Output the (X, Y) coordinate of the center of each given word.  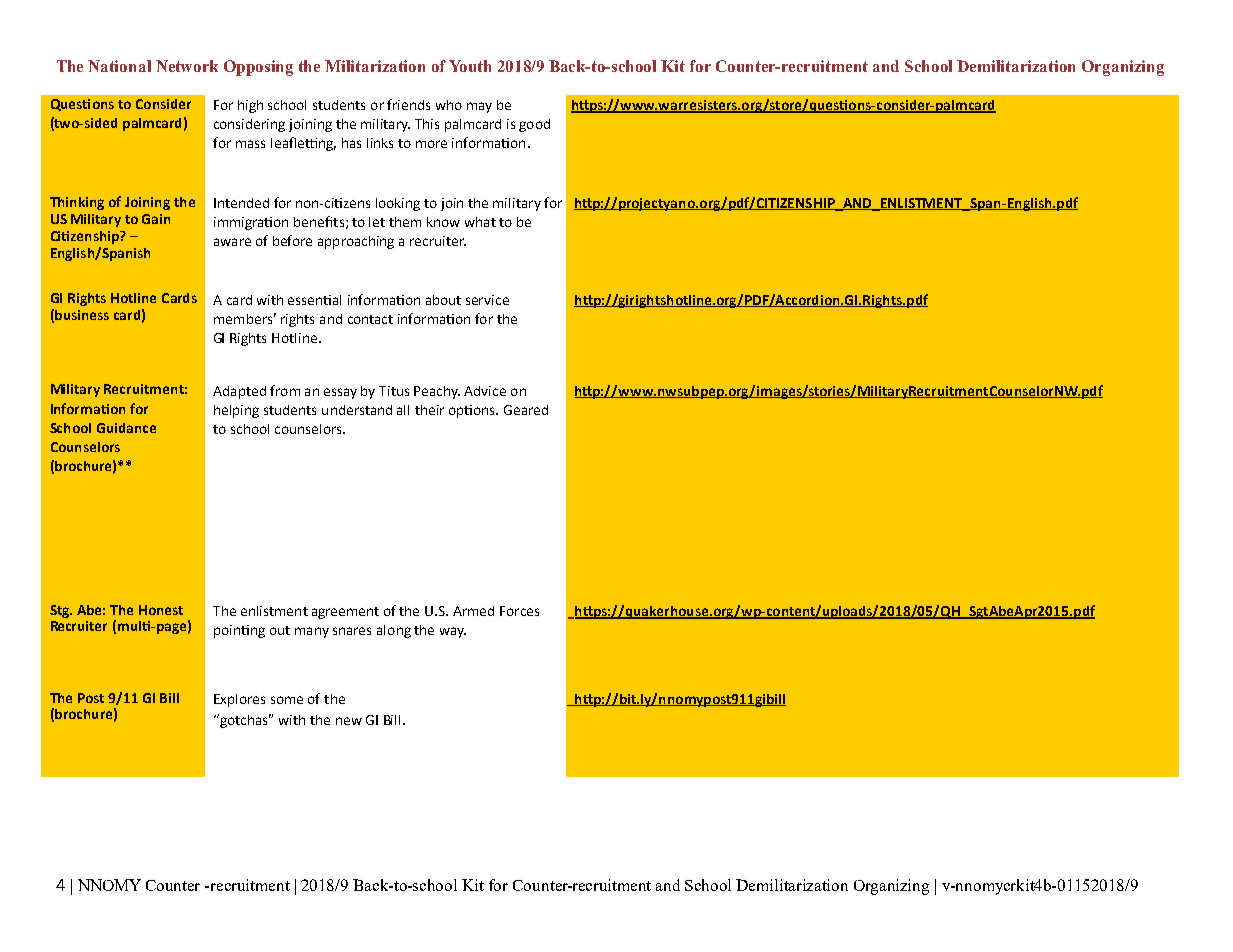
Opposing (258, 68)
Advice (485, 391)
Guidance (126, 428)
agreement (345, 613)
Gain (156, 219)
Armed (473, 611)
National (119, 66)
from (285, 390)
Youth (470, 66)
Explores (239, 700)
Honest (161, 610)
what (480, 222)
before (292, 240)
